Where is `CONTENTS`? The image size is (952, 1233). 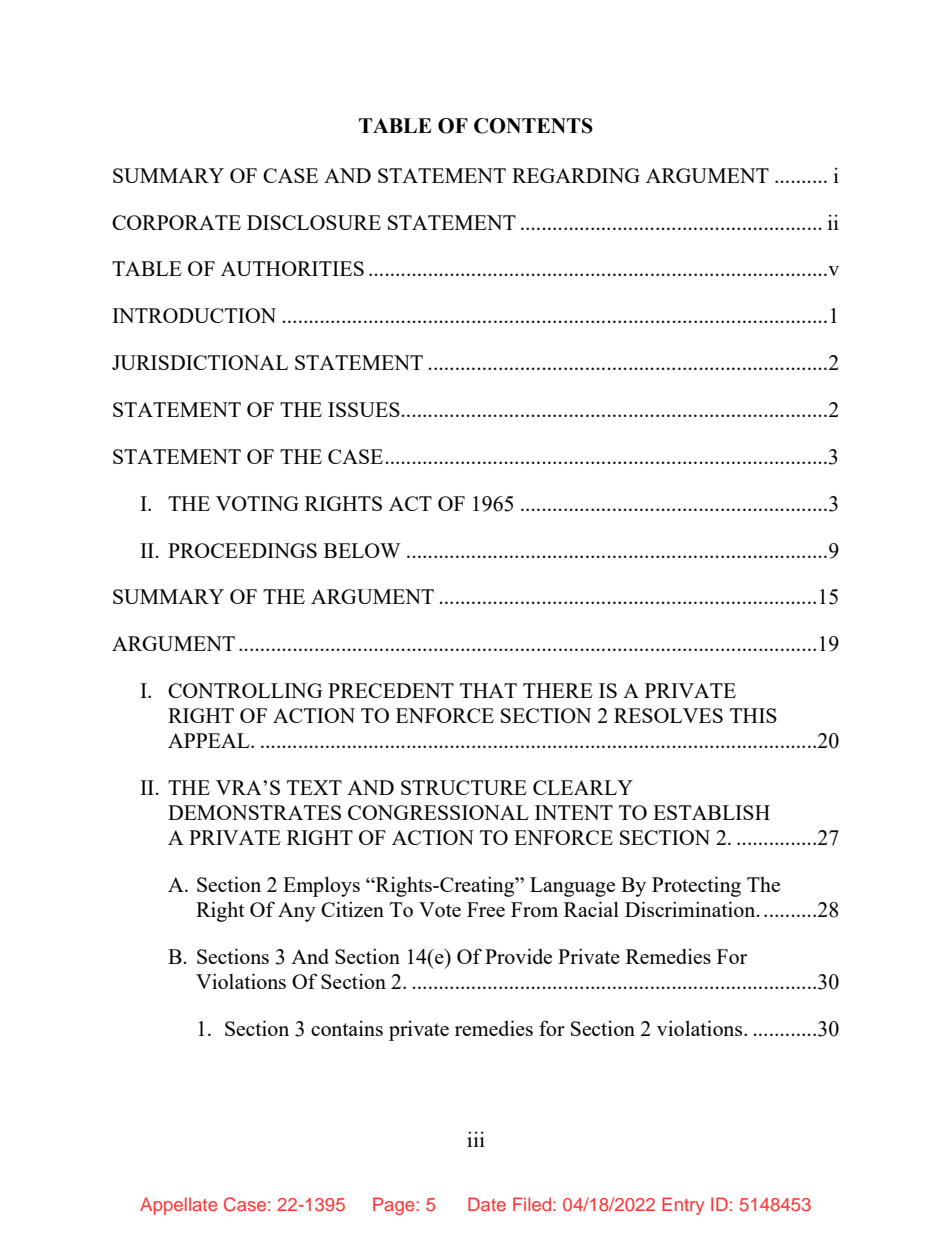
CONTENTS is located at coordinates (533, 126).
